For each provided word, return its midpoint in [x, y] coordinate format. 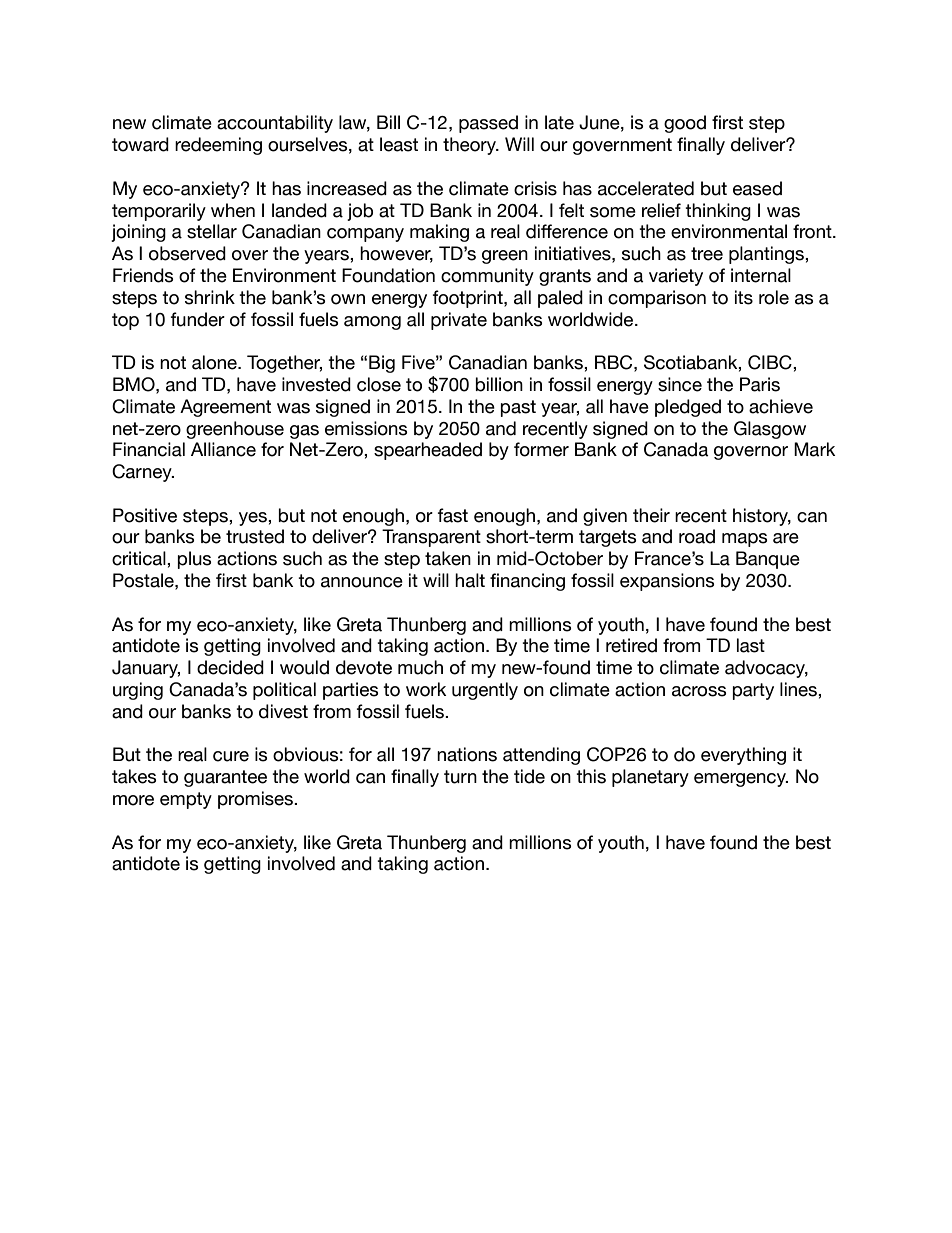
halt [470, 580]
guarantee [225, 778]
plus [194, 560]
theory [470, 146]
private [459, 321]
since [680, 384]
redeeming [218, 146]
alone [215, 362]
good [685, 124]
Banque [768, 560]
